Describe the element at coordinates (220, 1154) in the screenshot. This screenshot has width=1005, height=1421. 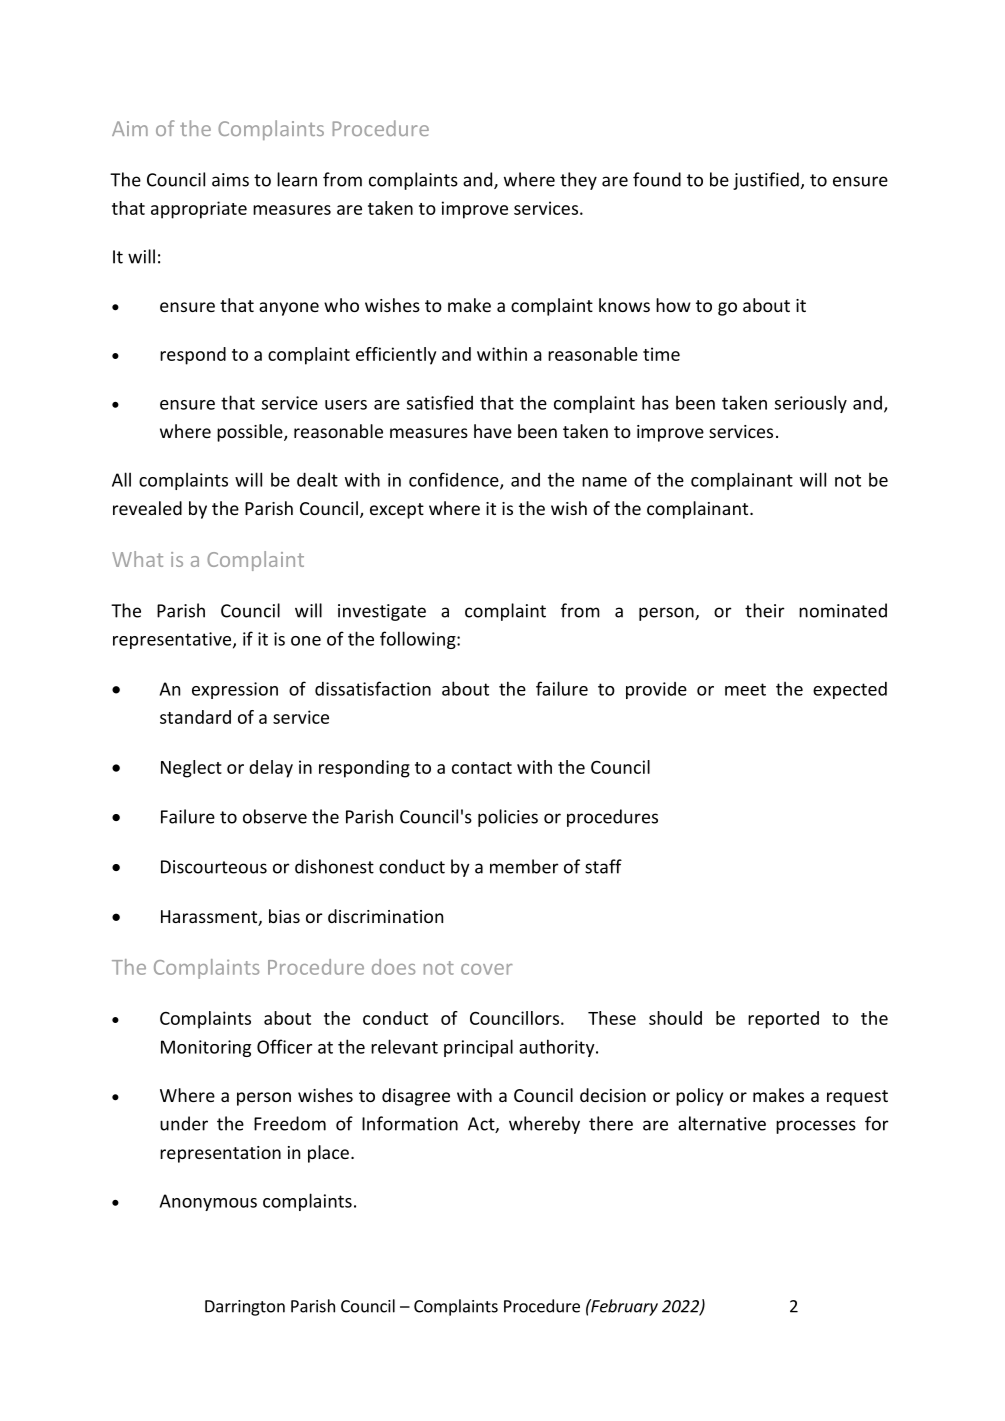
I see `representation` at that location.
